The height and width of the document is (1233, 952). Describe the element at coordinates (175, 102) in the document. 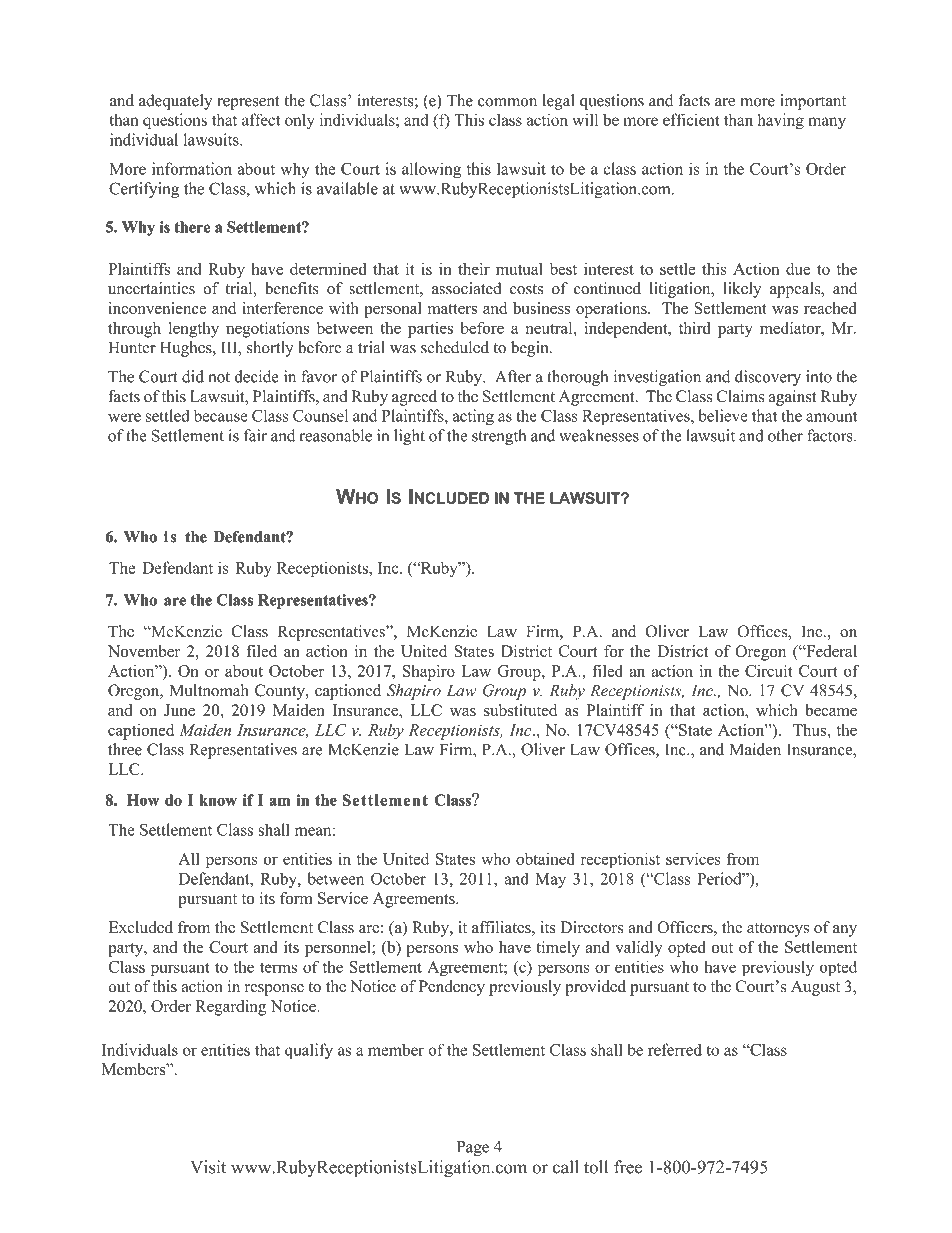

I see `adequately` at that location.
